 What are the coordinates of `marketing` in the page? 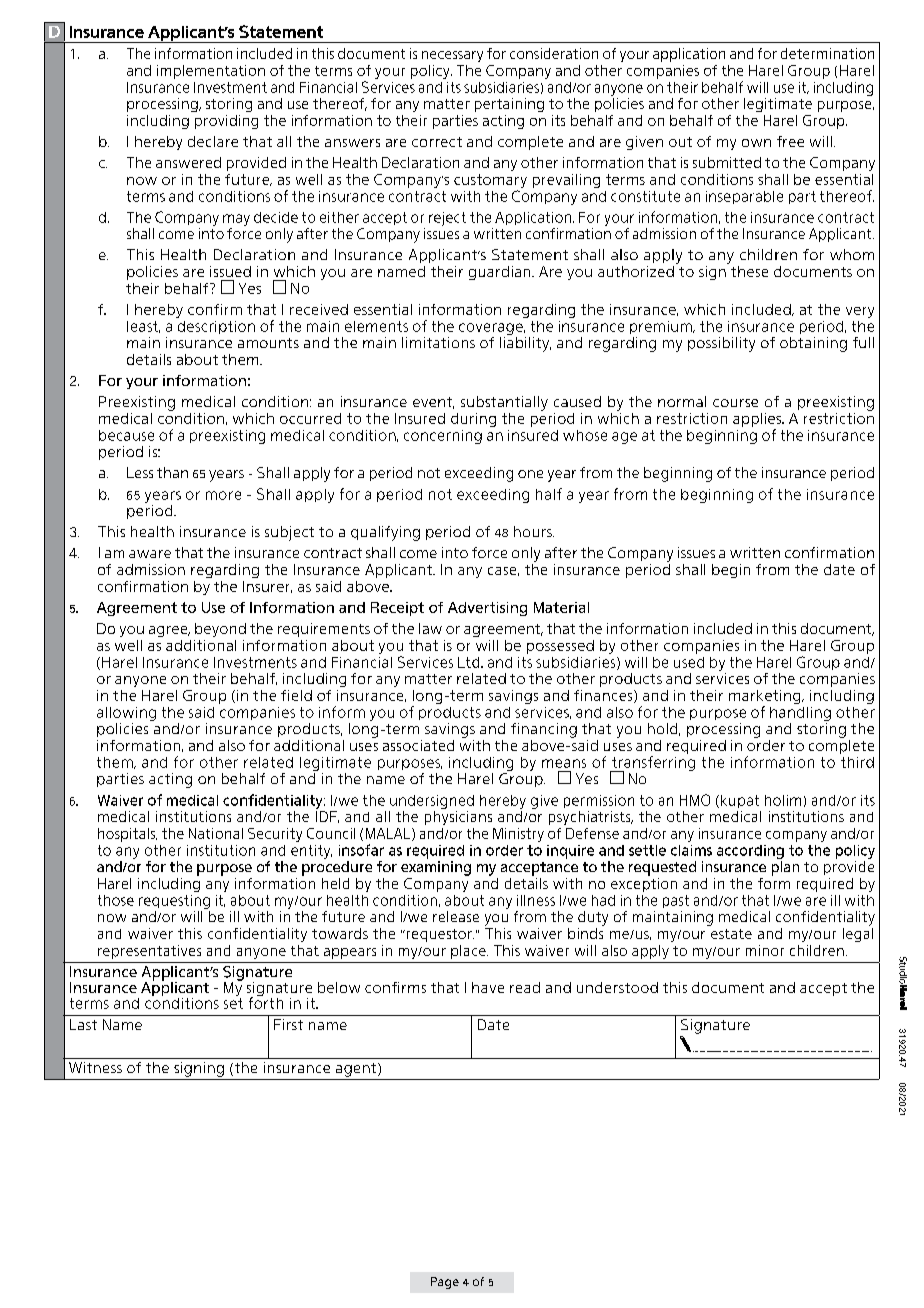 It's located at (766, 698).
